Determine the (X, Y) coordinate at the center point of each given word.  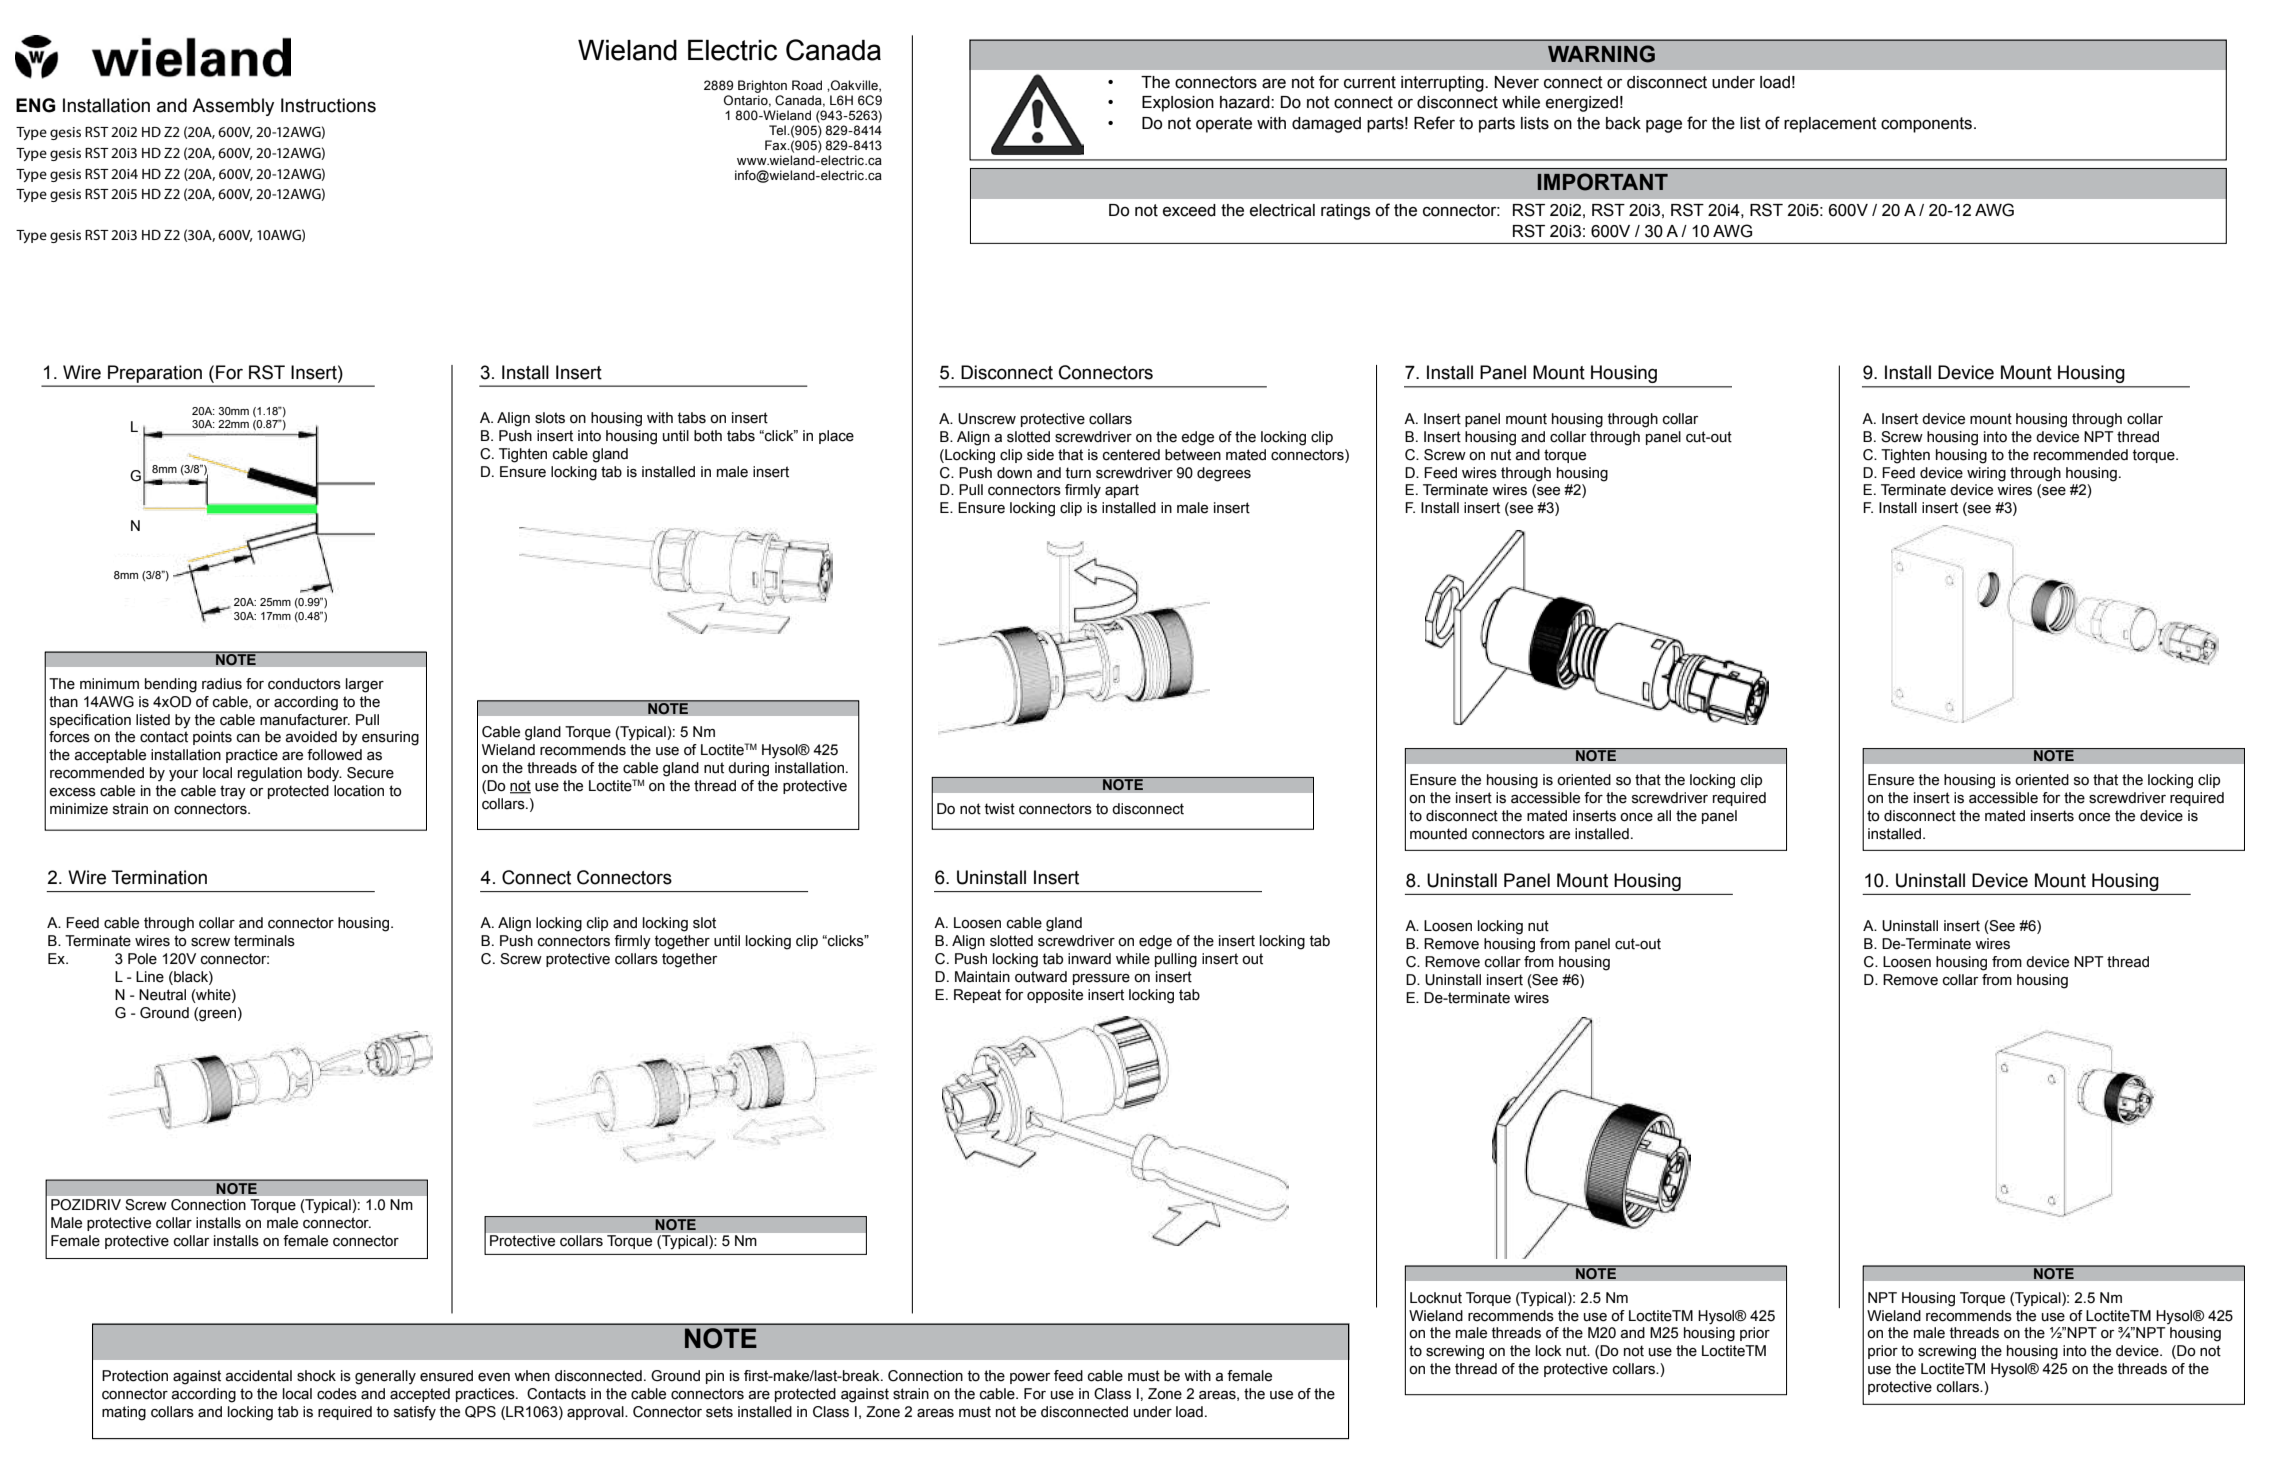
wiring (1986, 474)
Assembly (233, 107)
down (1014, 473)
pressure (1101, 979)
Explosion (1178, 104)
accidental (259, 1376)
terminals (264, 941)
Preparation (155, 374)
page (1664, 126)
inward (1089, 959)
